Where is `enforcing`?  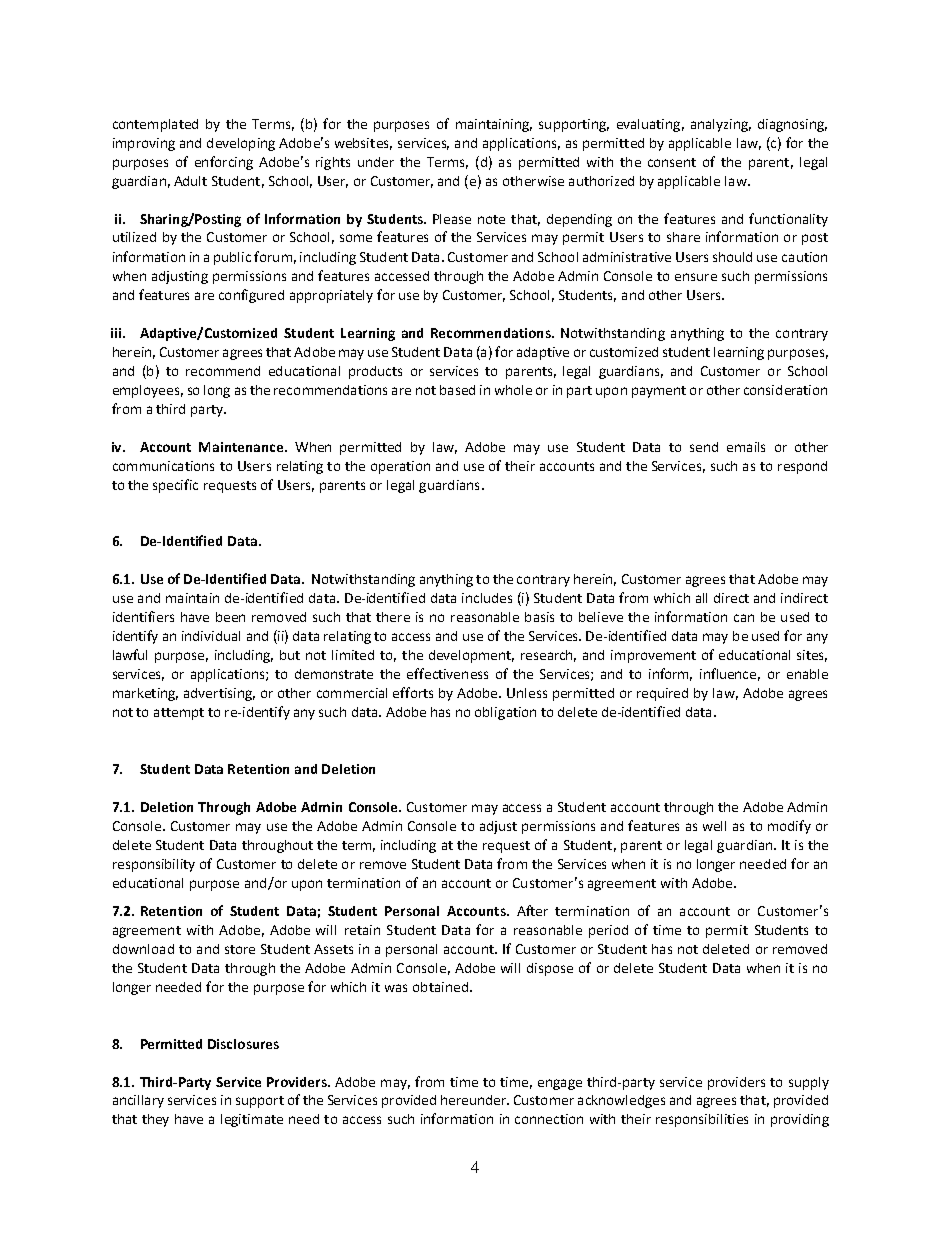 enforcing is located at coordinates (224, 163).
